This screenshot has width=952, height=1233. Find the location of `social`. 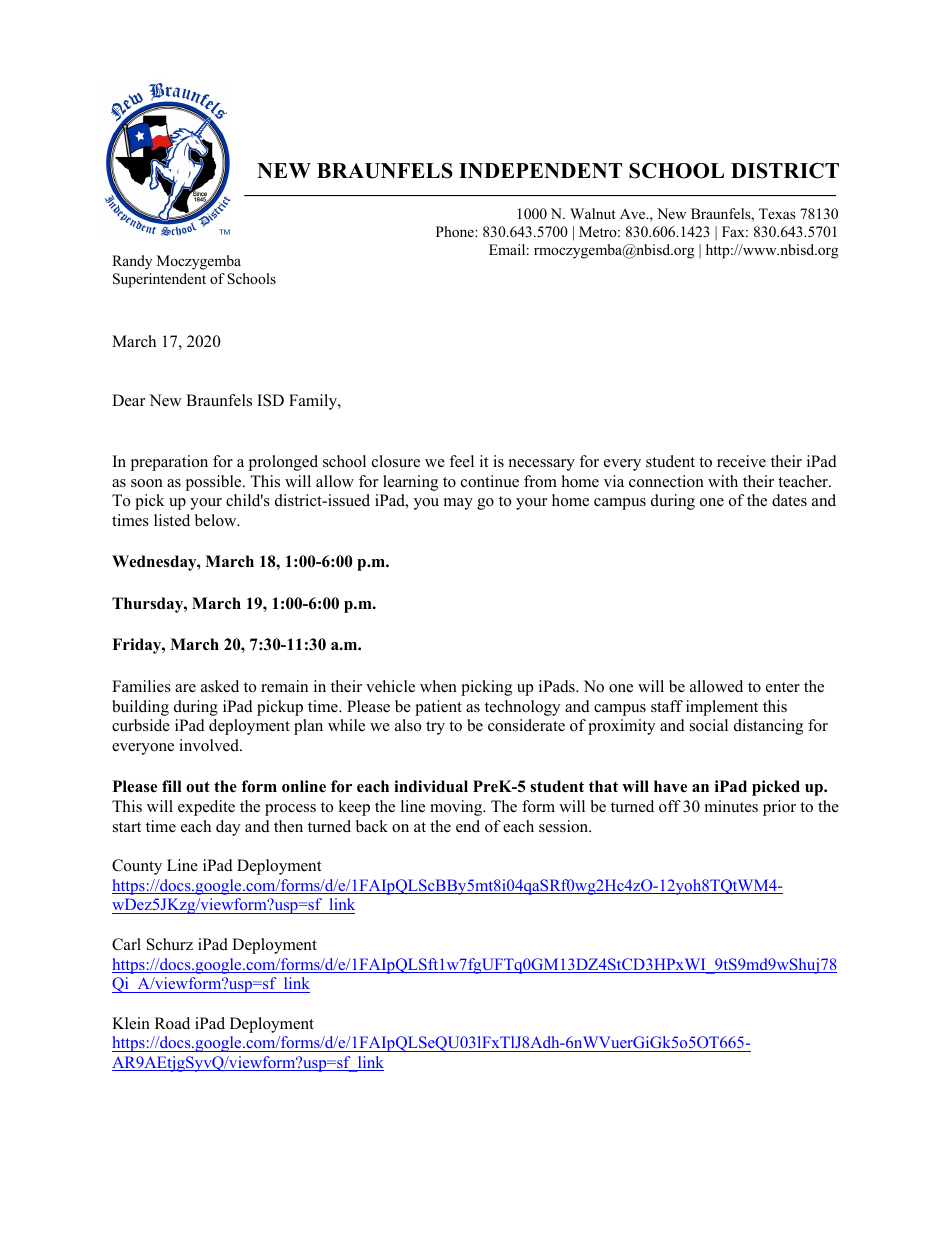

social is located at coordinates (709, 725).
